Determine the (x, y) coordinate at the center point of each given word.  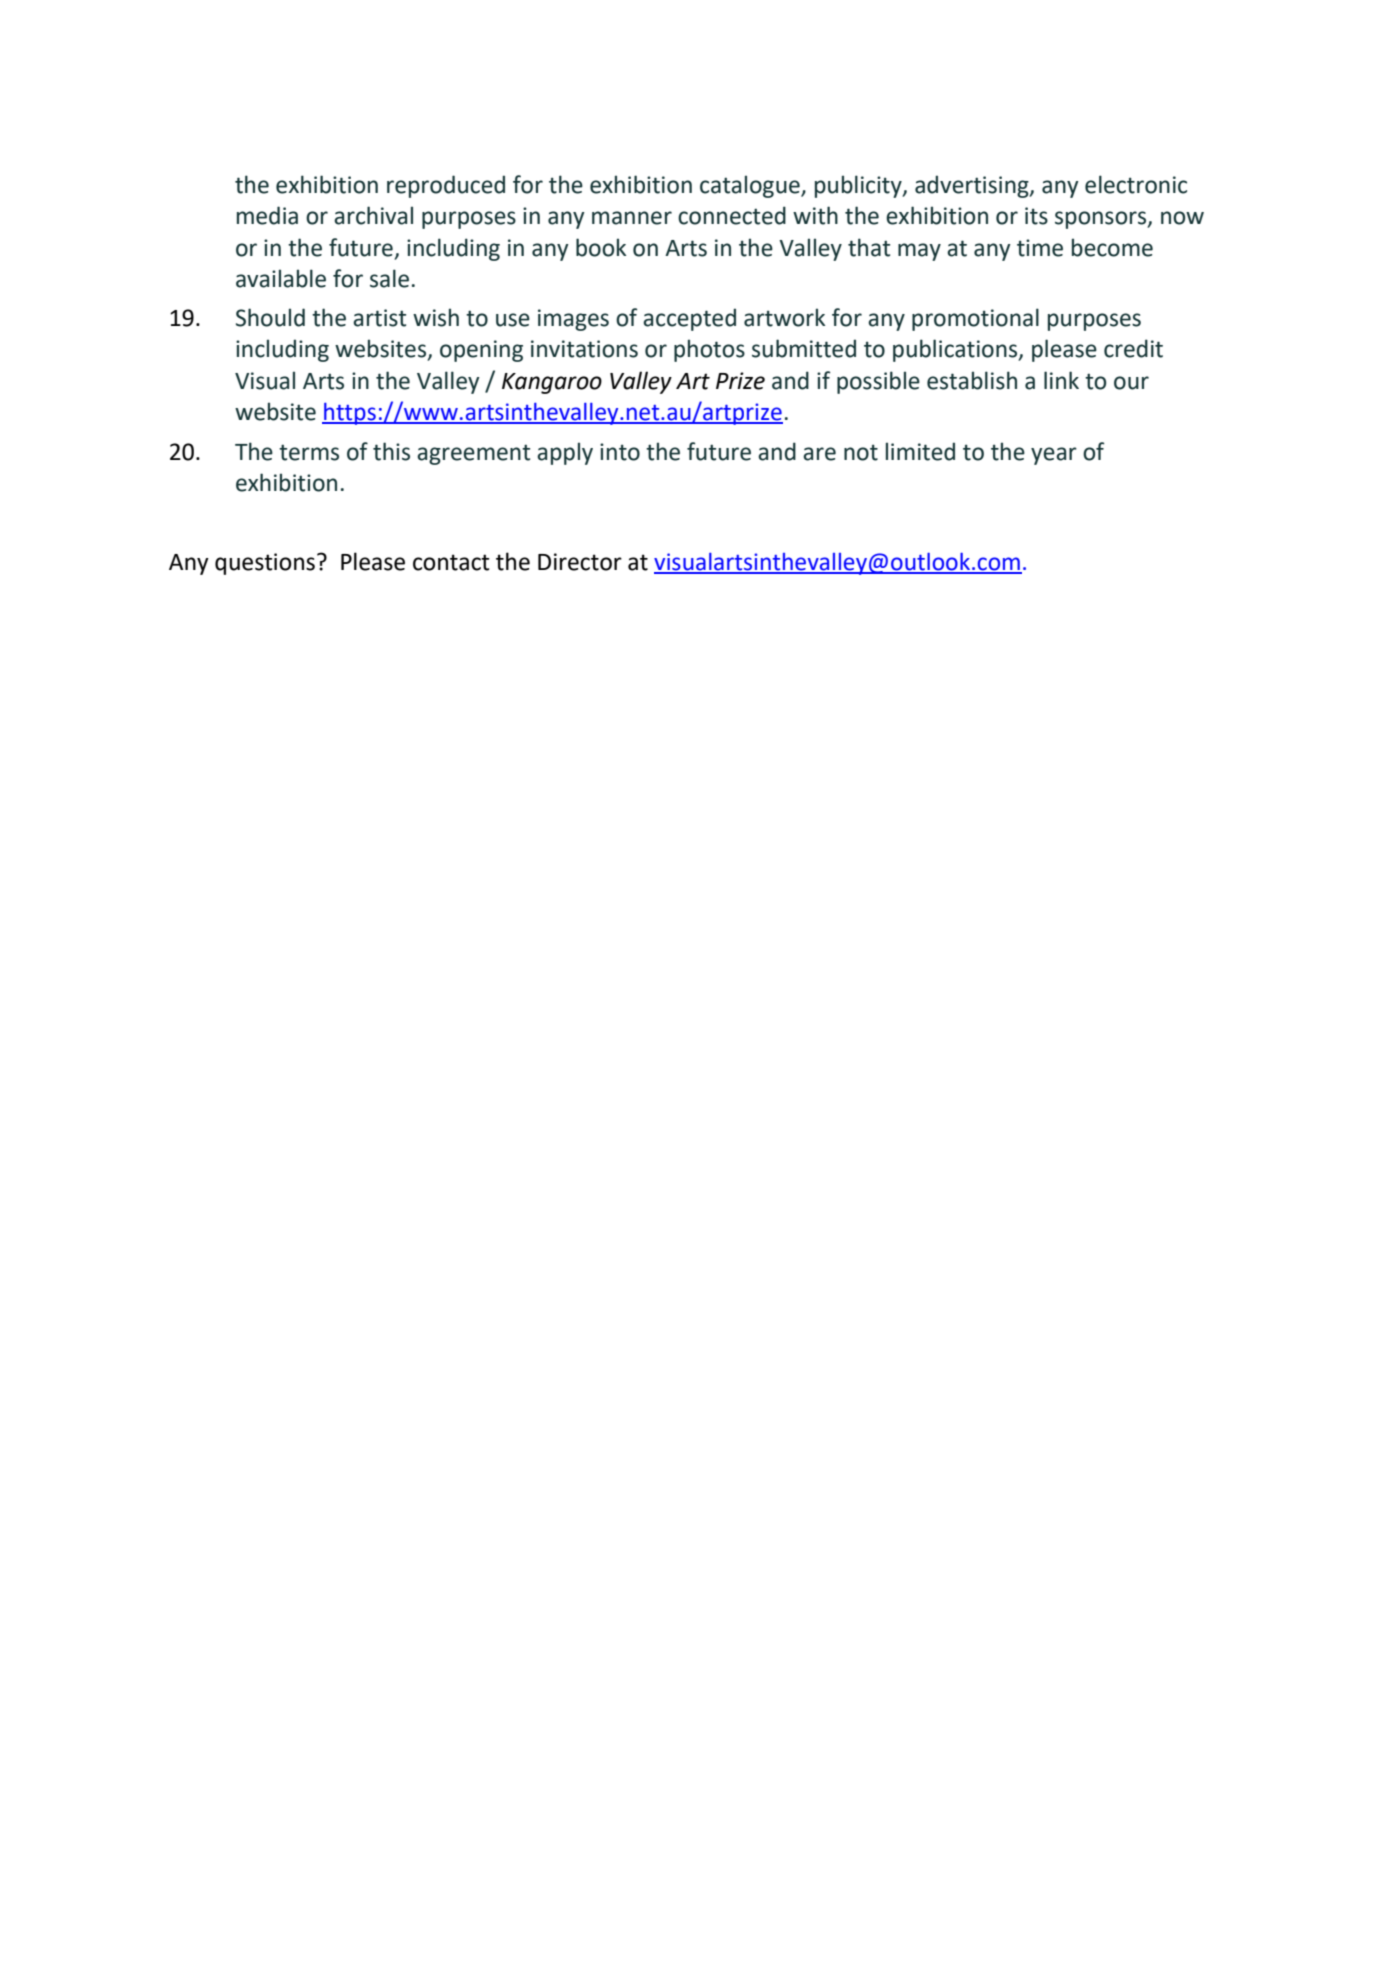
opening (481, 351)
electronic (1136, 184)
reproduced (446, 186)
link (1061, 380)
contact (451, 562)
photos (709, 350)
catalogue (751, 186)
